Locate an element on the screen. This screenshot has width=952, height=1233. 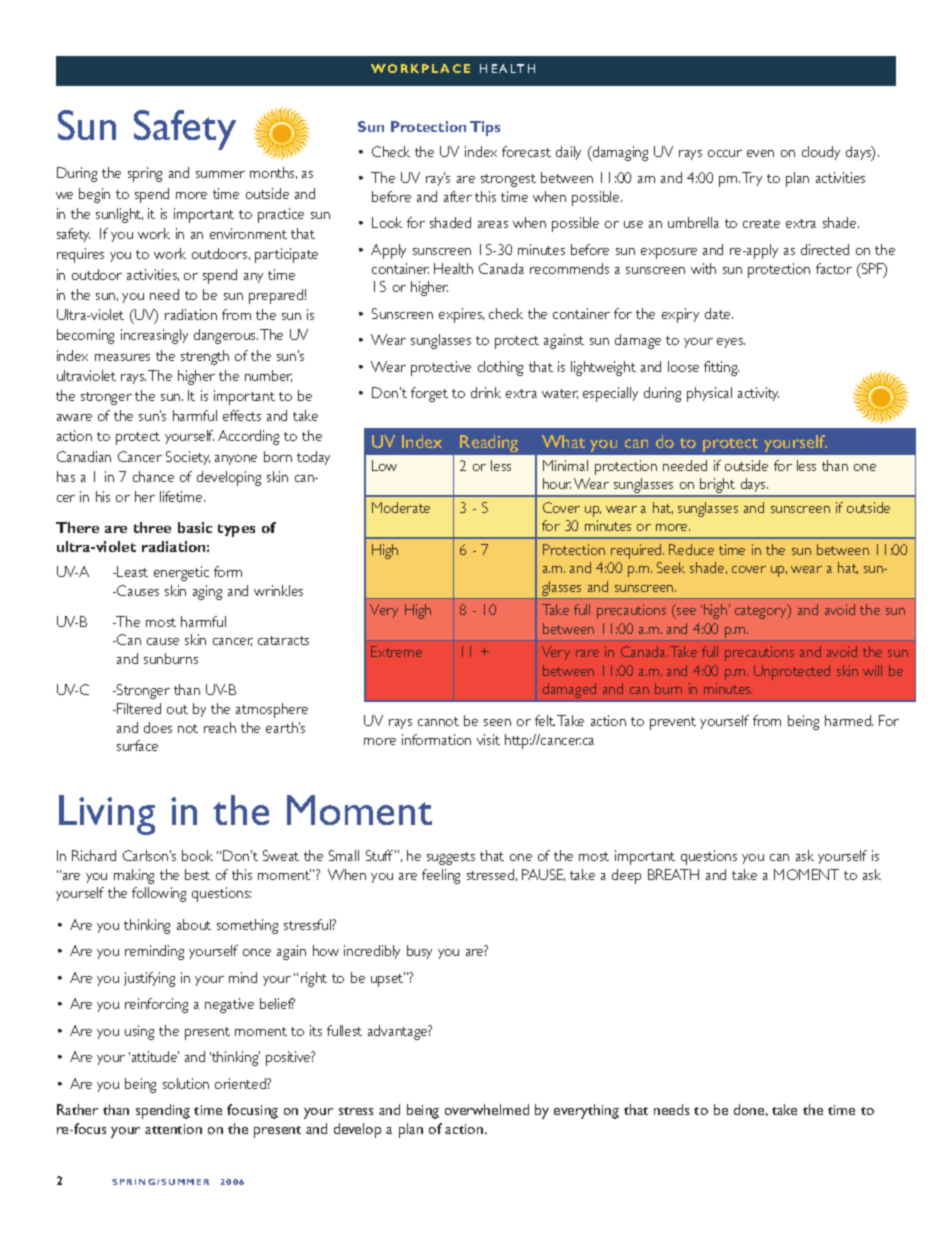
solution is located at coordinates (186, 1083).
